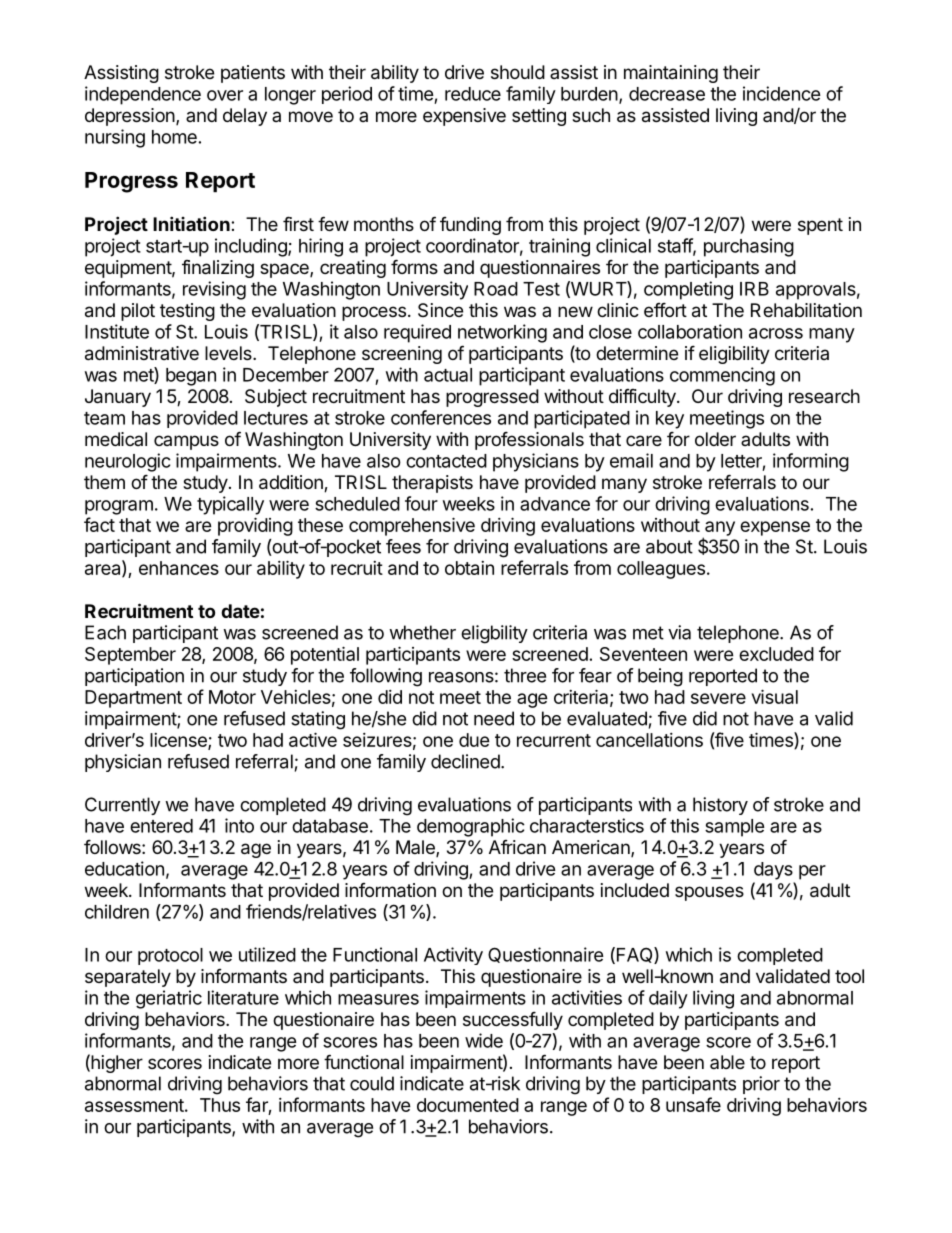  Describe the element at coordinates (473, 94) in the image. I see `reduce` at that location.
